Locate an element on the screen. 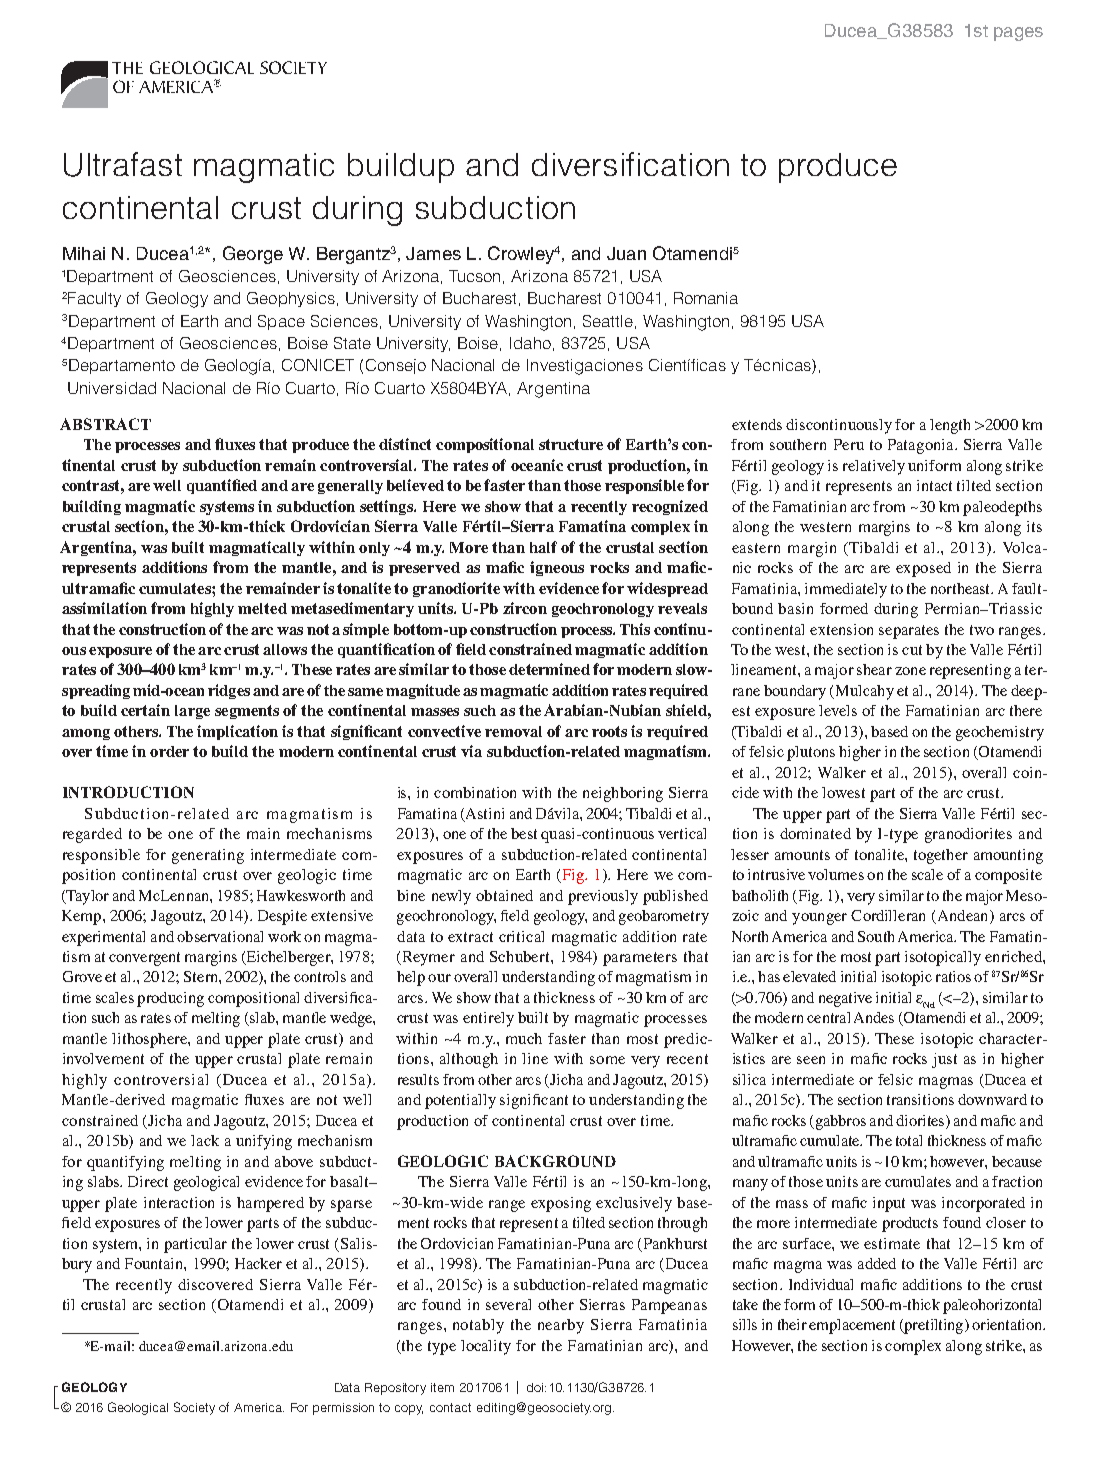 The image size is (1105, 1457). permission is located at coordinates (343, 1409).
